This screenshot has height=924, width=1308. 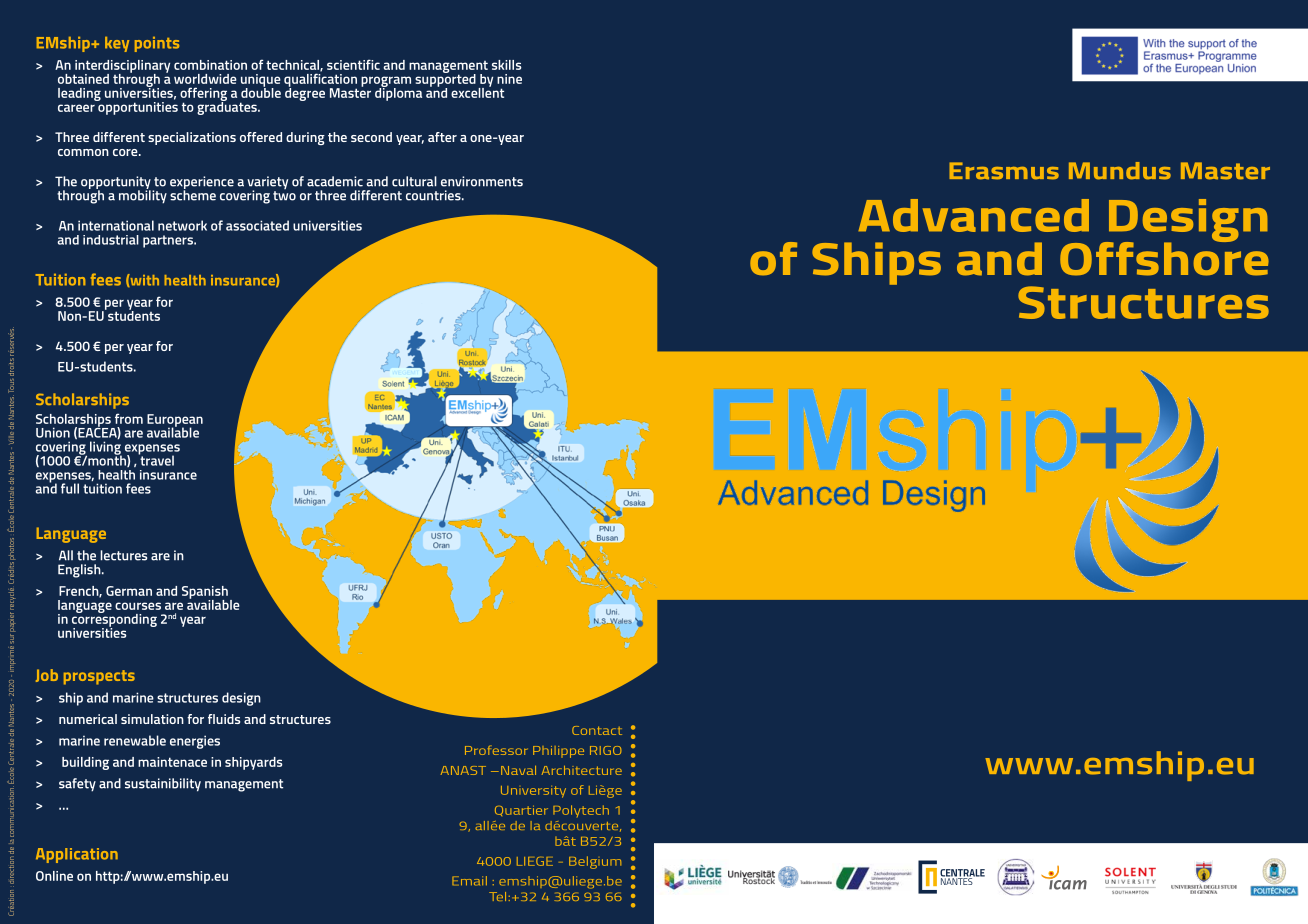 What do you see at coordinates (205, 593) in the screenshot?
I see `Spanish` at bounding box center [205, 593].
